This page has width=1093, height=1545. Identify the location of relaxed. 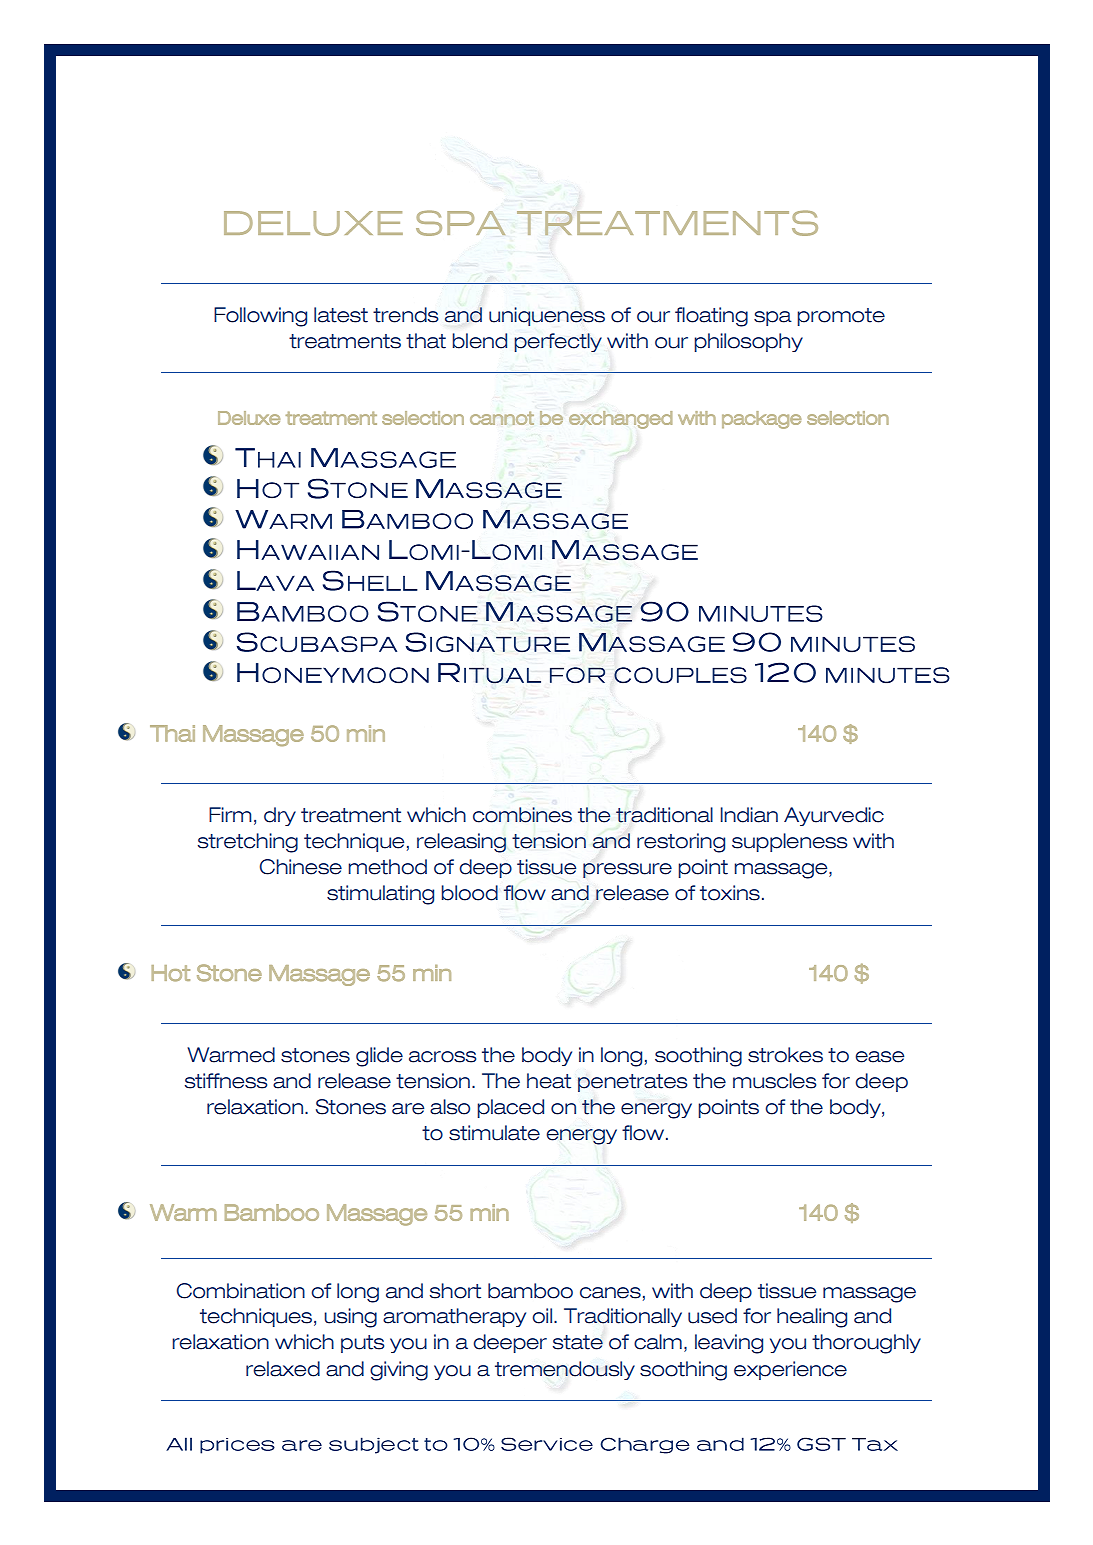
(283, 1369).
